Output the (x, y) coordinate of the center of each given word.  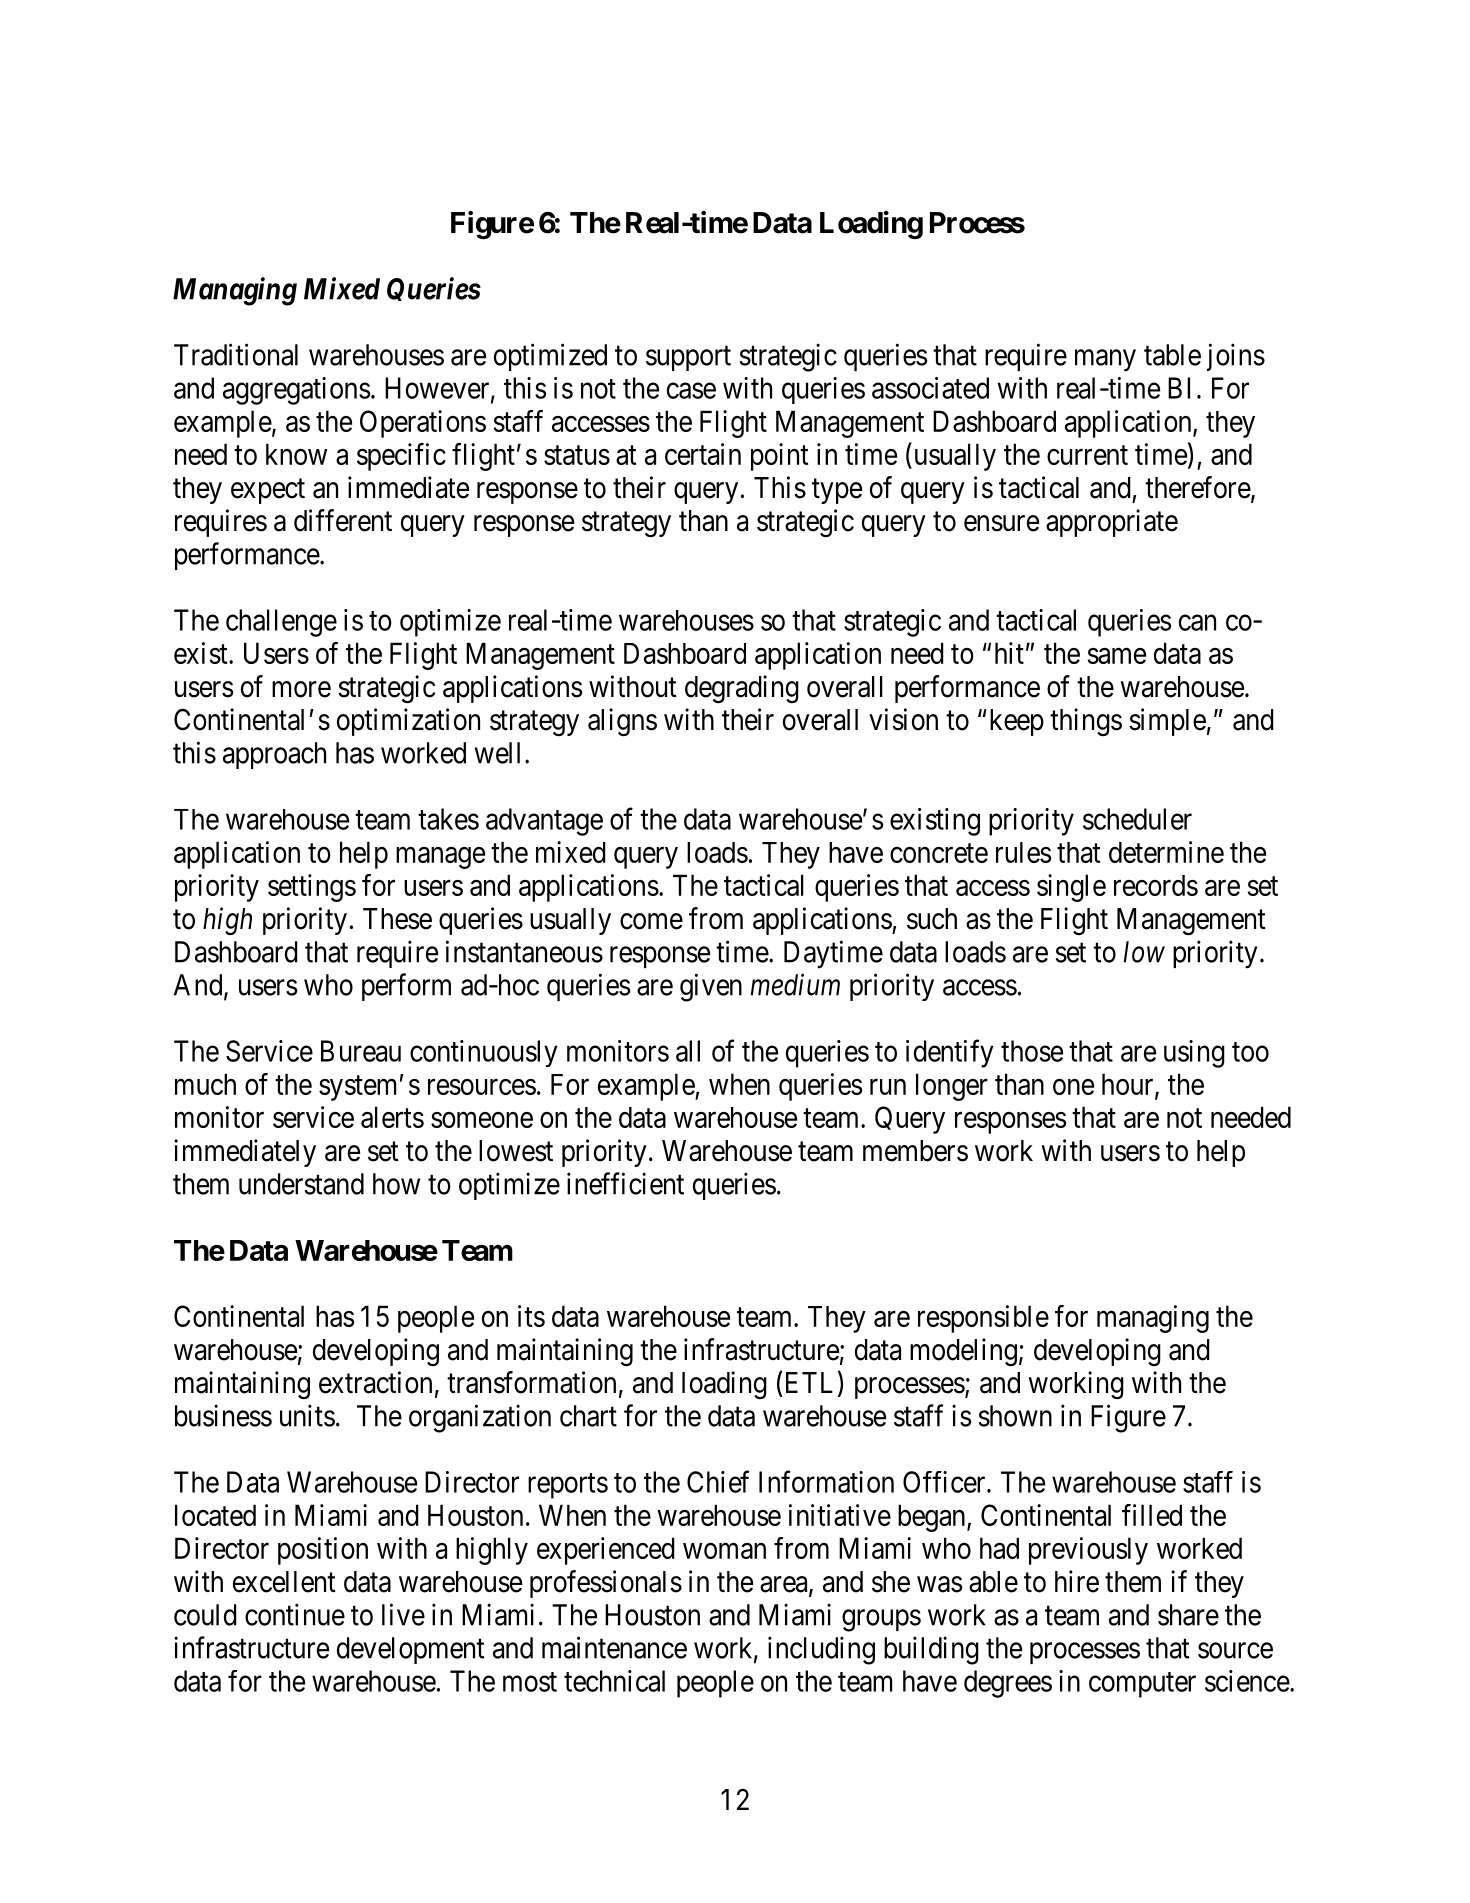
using (1194, 1054)
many (1105, 361)
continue (295, 1614)
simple (1167, 722)
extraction (375, 1382)
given (711, 987)
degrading (742, 689)
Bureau (361, 1051)
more (301, 689)
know (296, 454)
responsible (983, 1319)
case (691, 391)
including (821, 1650)
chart (588, 1416)
